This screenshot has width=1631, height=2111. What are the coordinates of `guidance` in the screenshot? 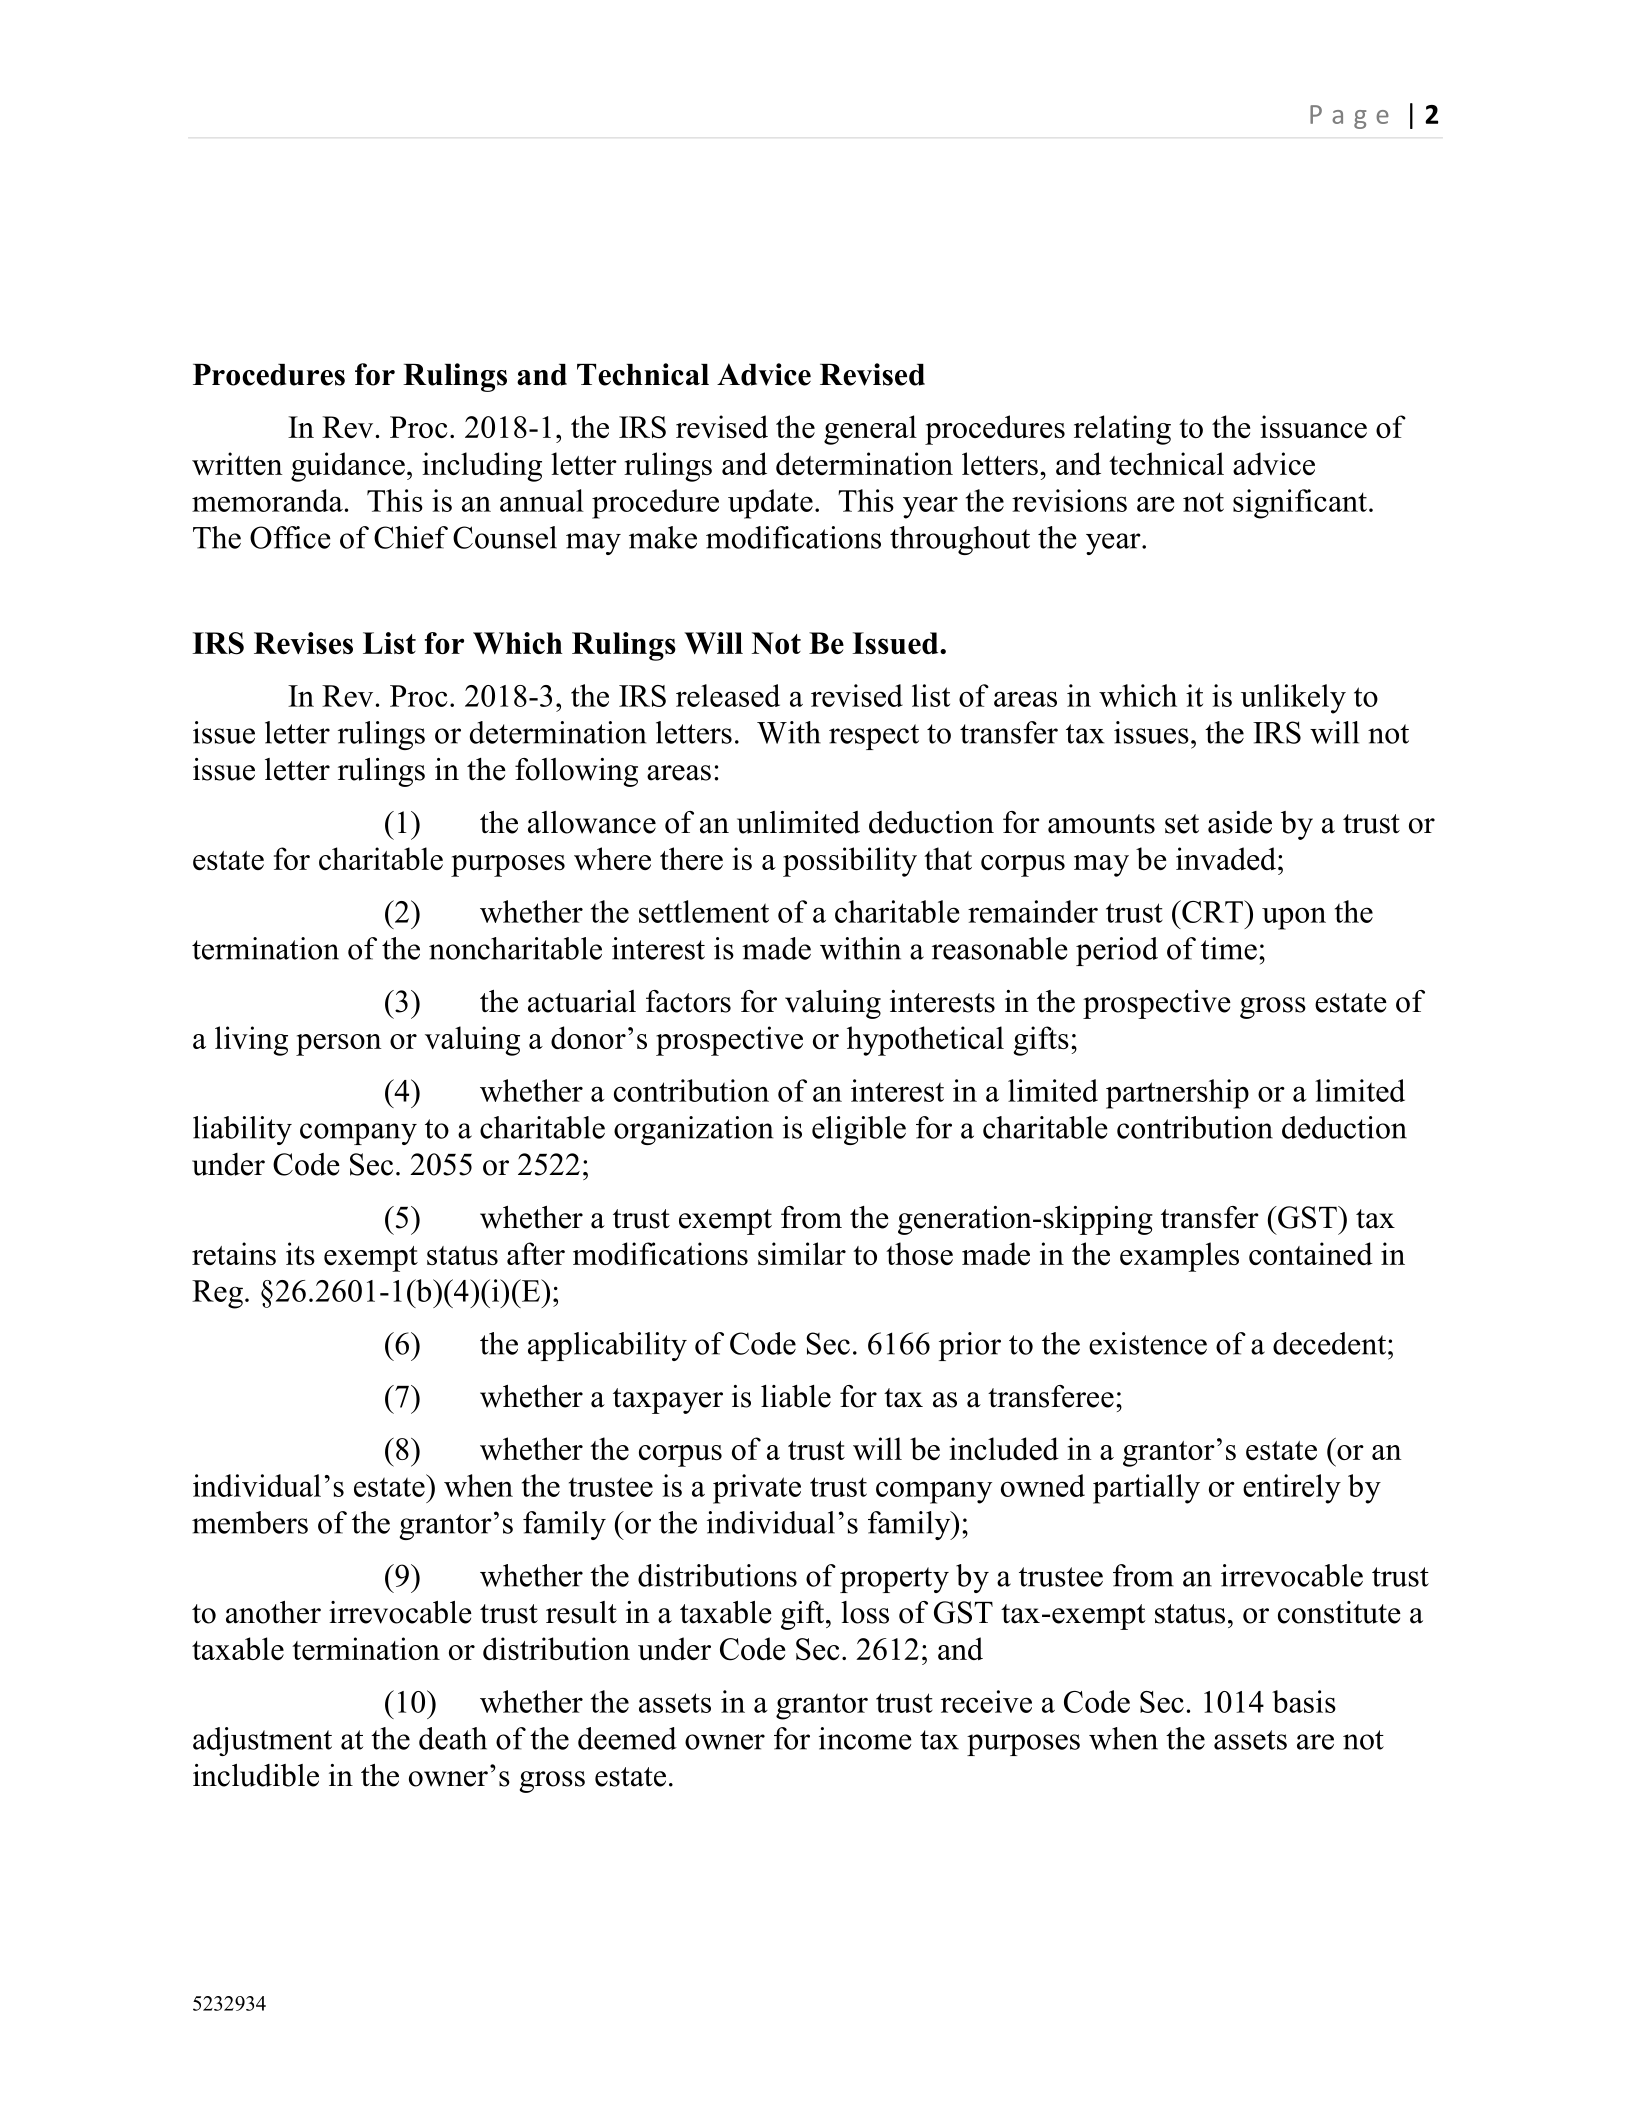 It's located at (348, 467).
